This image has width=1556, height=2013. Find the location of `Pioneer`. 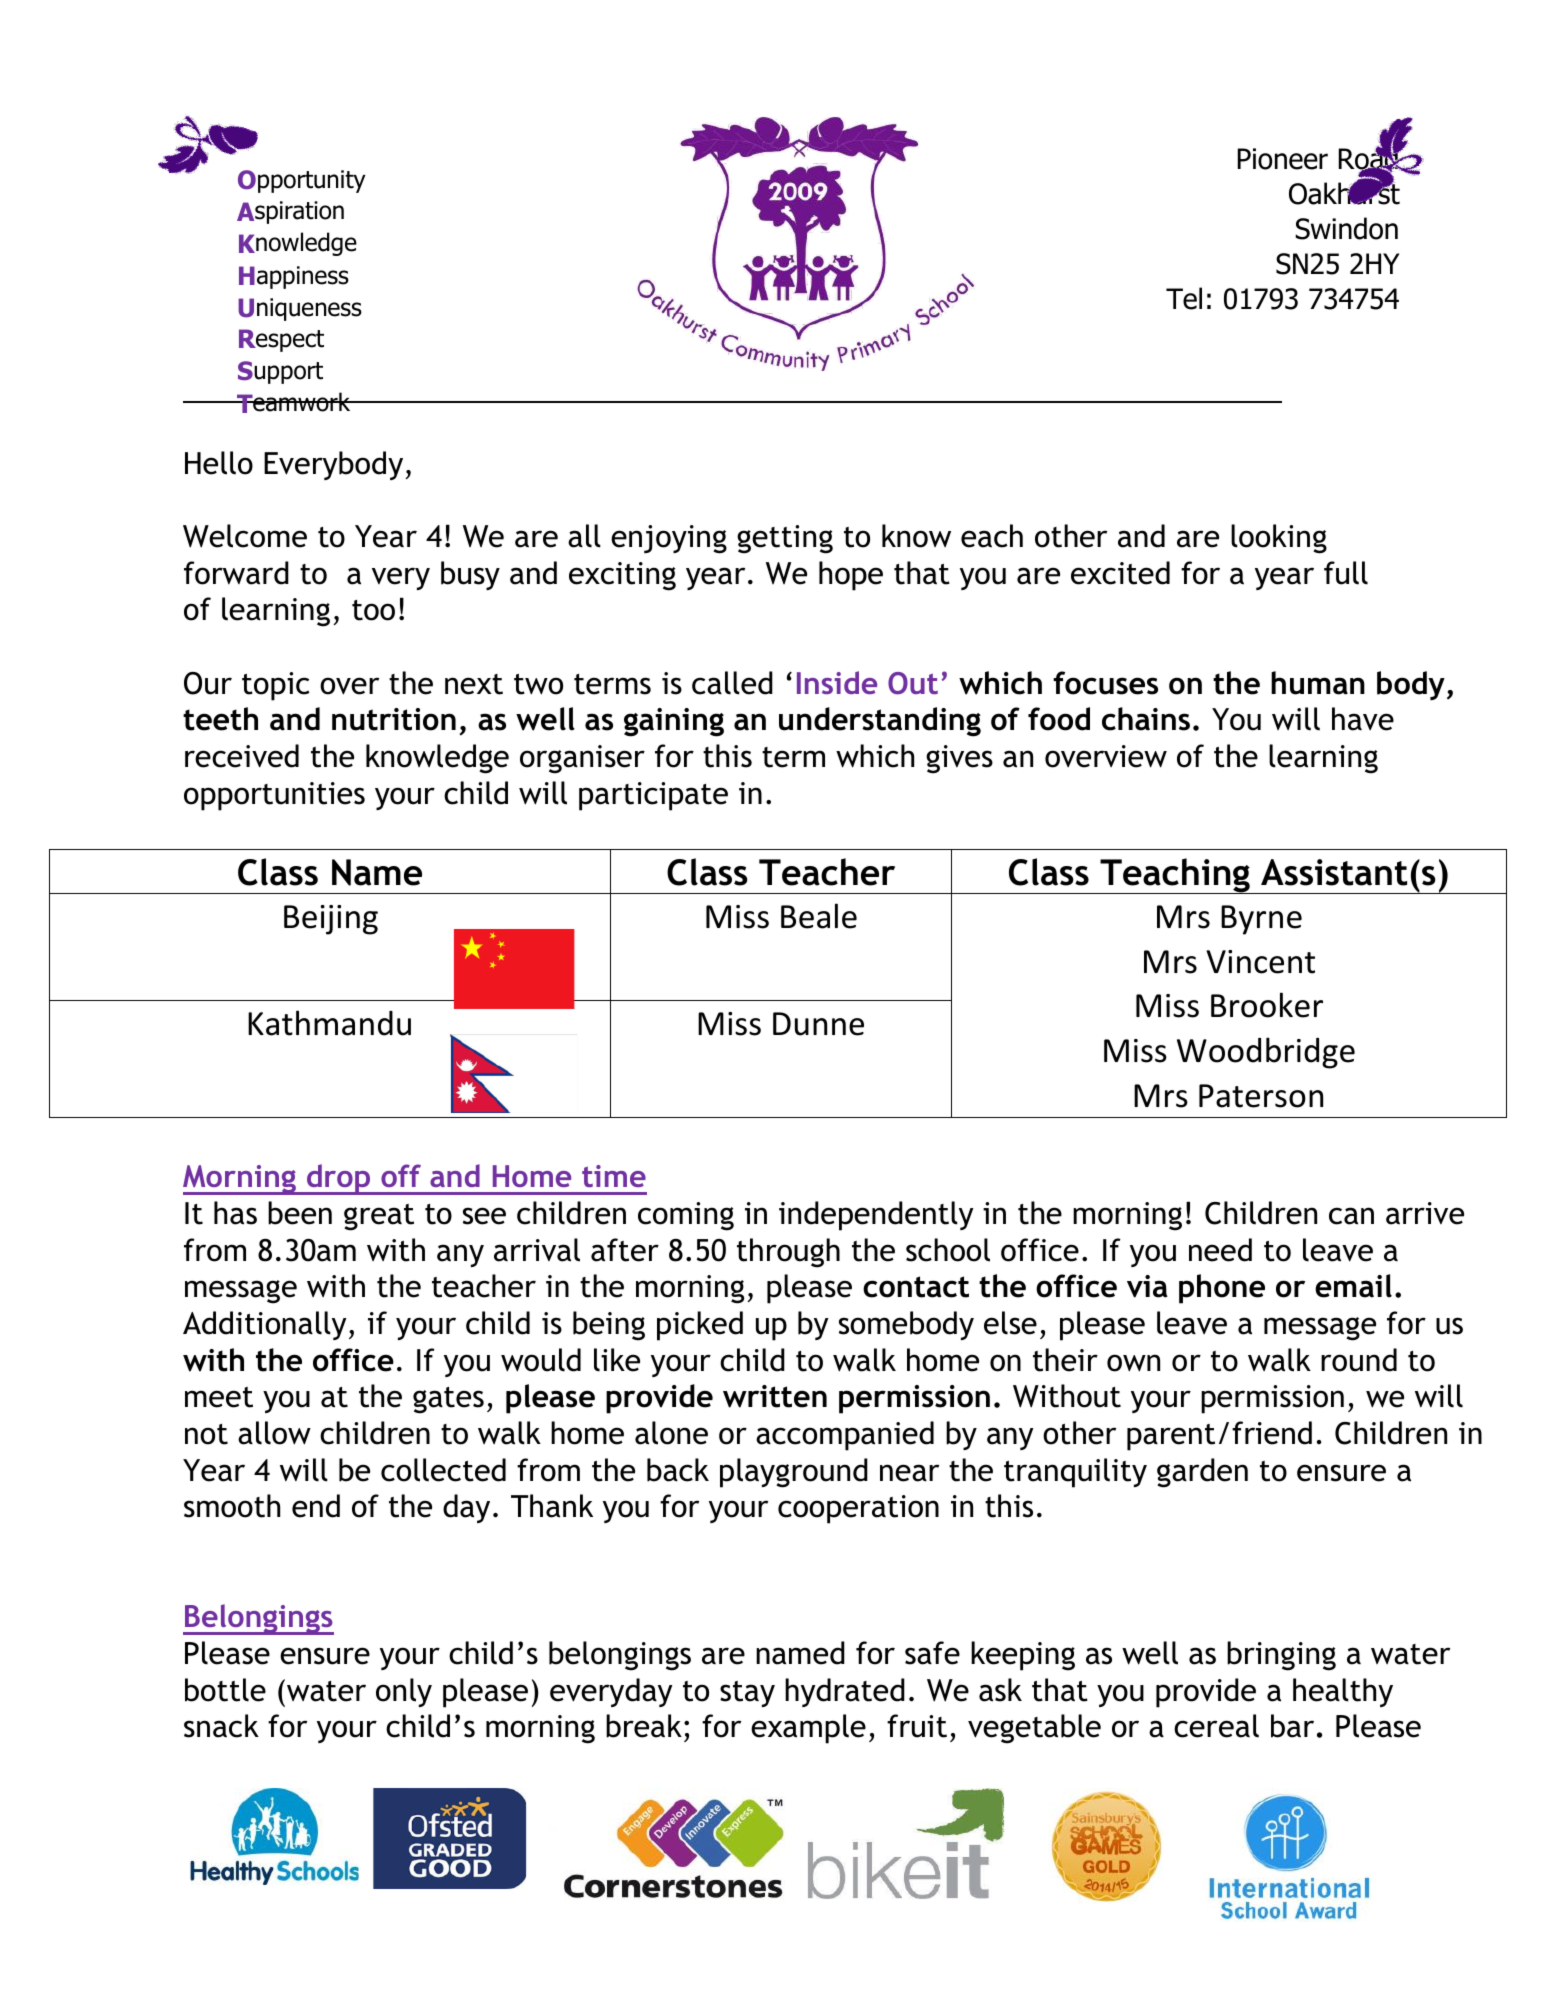

Pioneer is located at coordinates (1283, 159).
